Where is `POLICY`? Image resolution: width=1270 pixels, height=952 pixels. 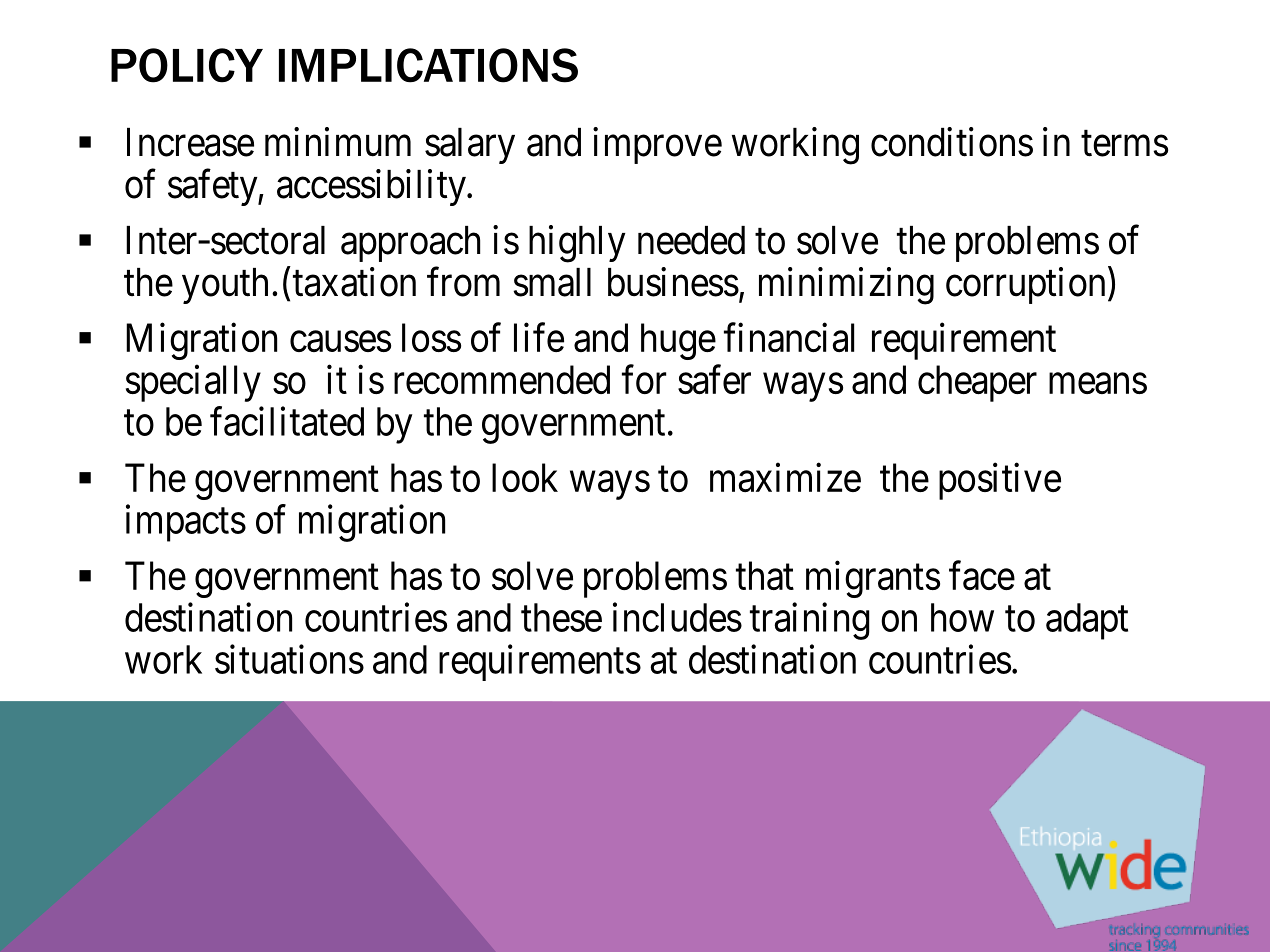 POLICY is located at coordinates (187, 65).
